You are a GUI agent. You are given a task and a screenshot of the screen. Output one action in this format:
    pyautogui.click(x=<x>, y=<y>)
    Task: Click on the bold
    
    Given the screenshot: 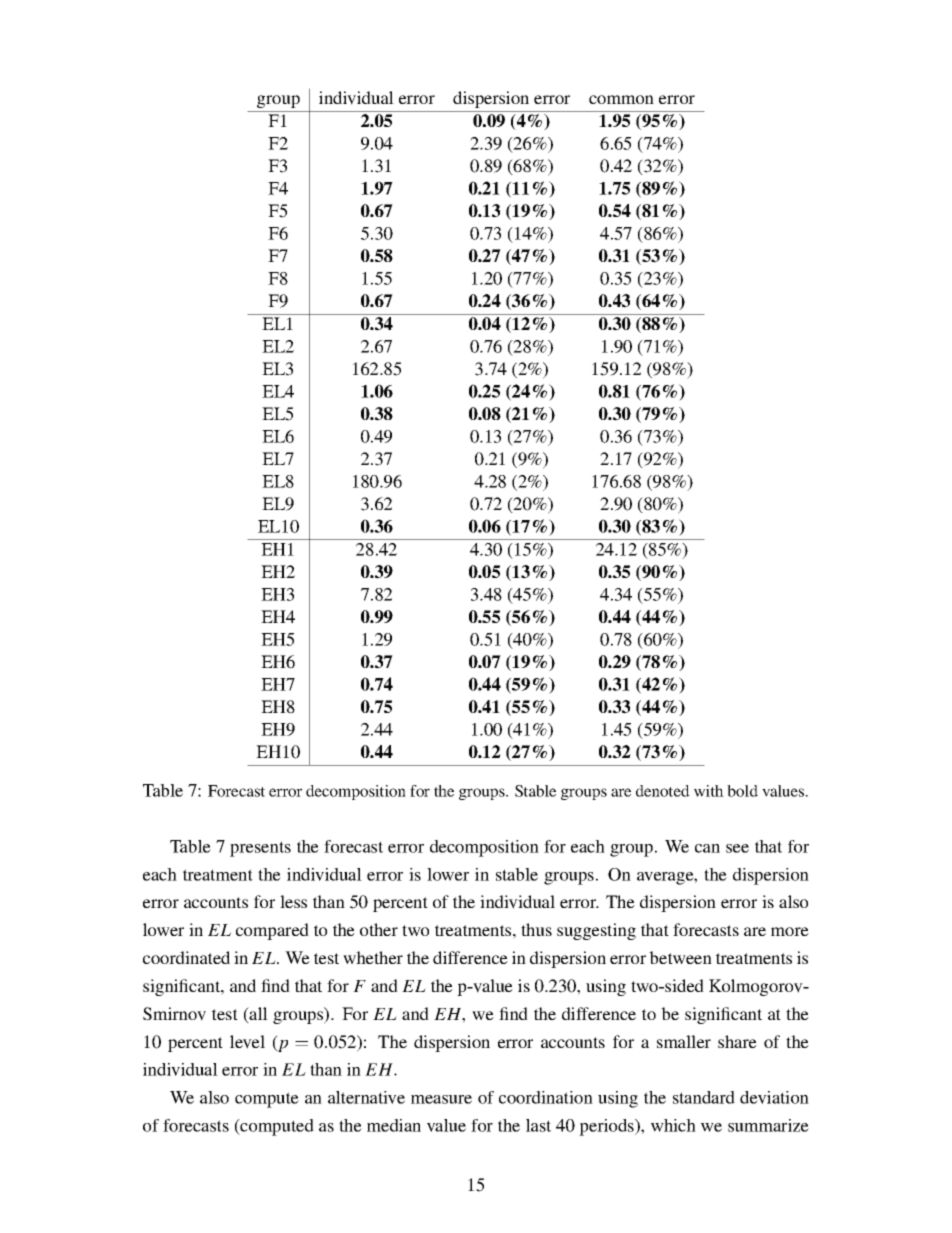 What is the action you would take?
    pyautogui.click(x=742, y=791)
